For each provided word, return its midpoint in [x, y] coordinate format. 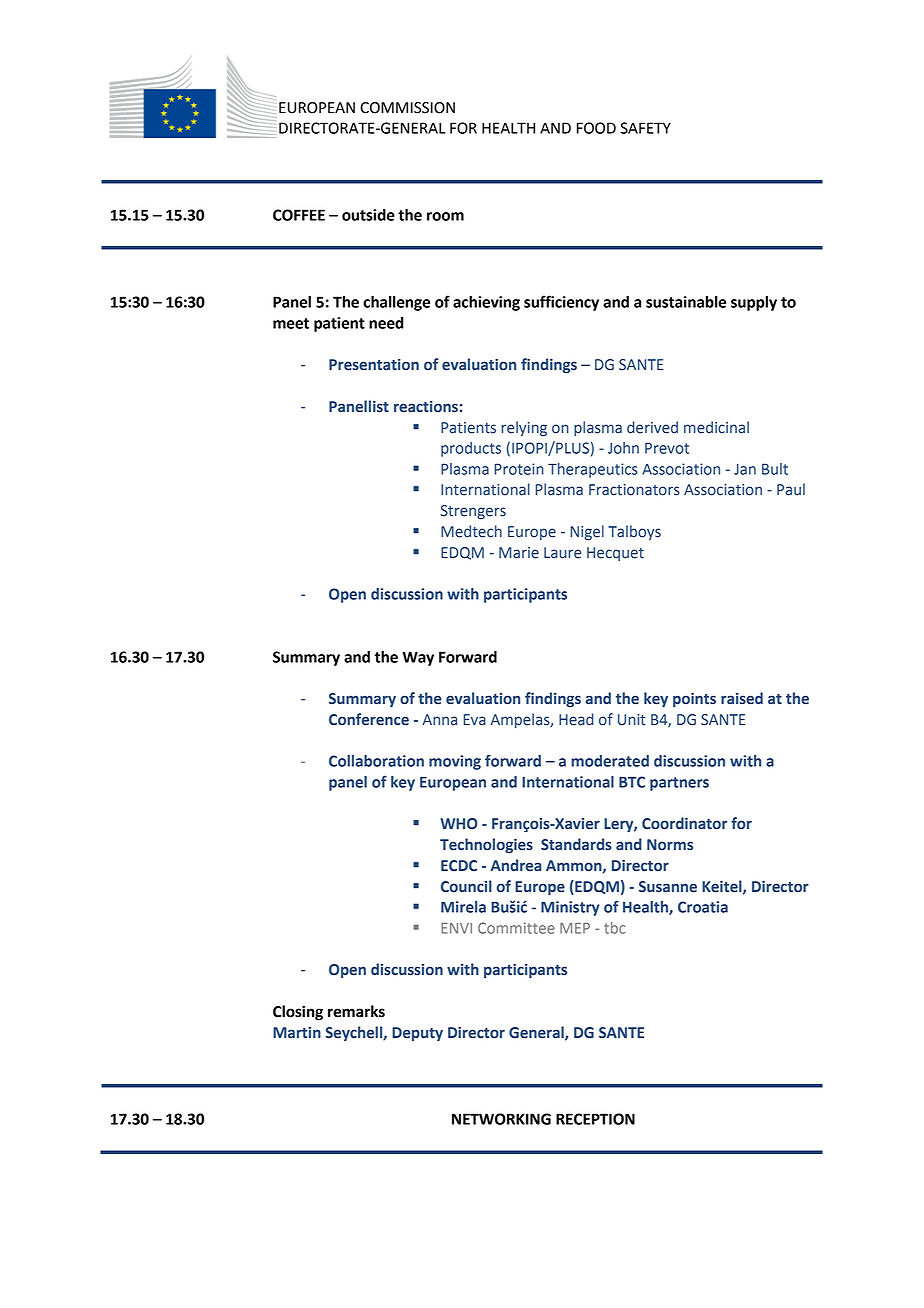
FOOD [596, 128]
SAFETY [645, 128]
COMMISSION [407, 108]
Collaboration [376, 761]
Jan [745, 469]
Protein [519, 469]
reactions [426, 407]
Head [576, 719]
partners [679, 784]
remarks [356, 1011]
